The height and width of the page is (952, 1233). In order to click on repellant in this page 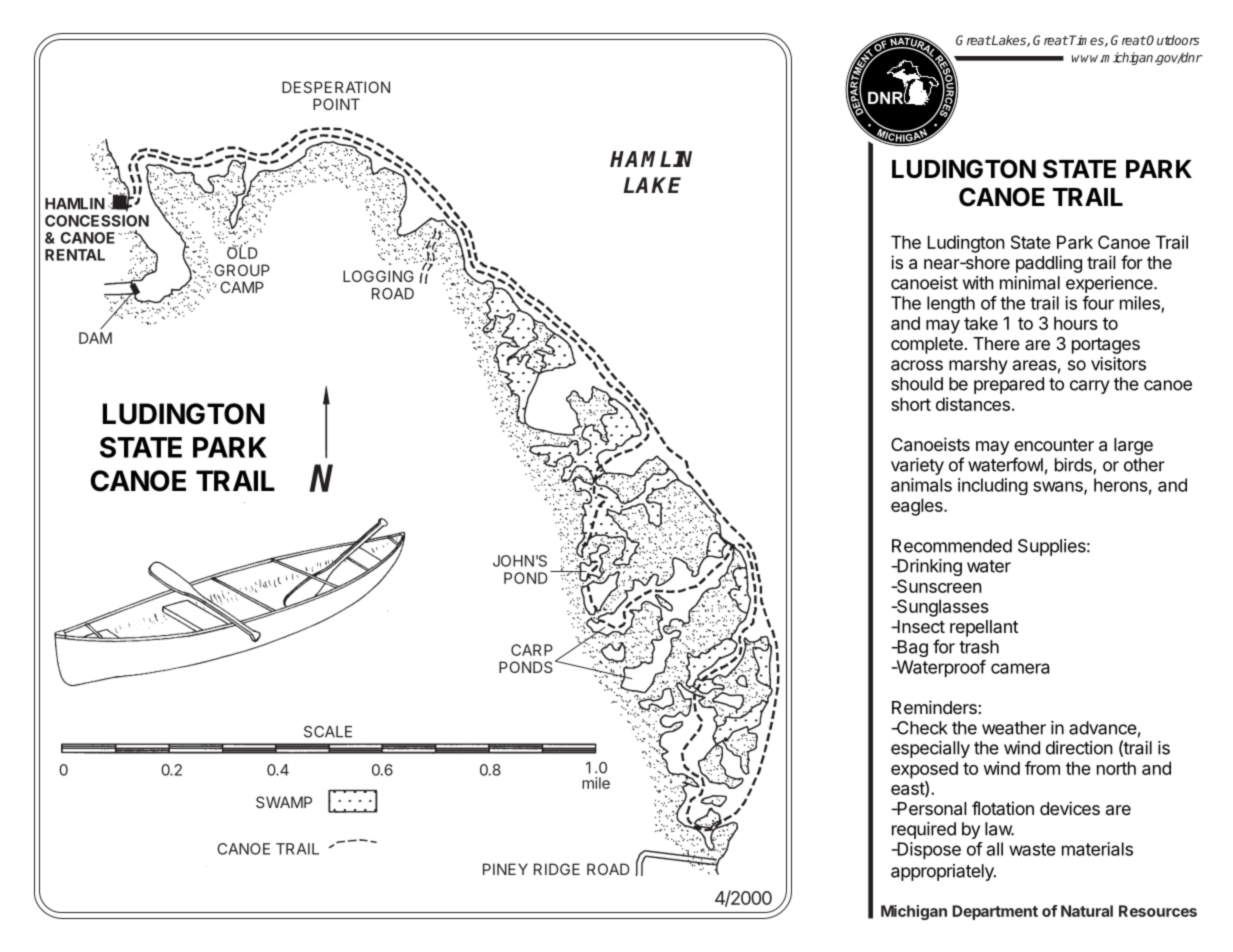, I will do `click(984, 628)`.
